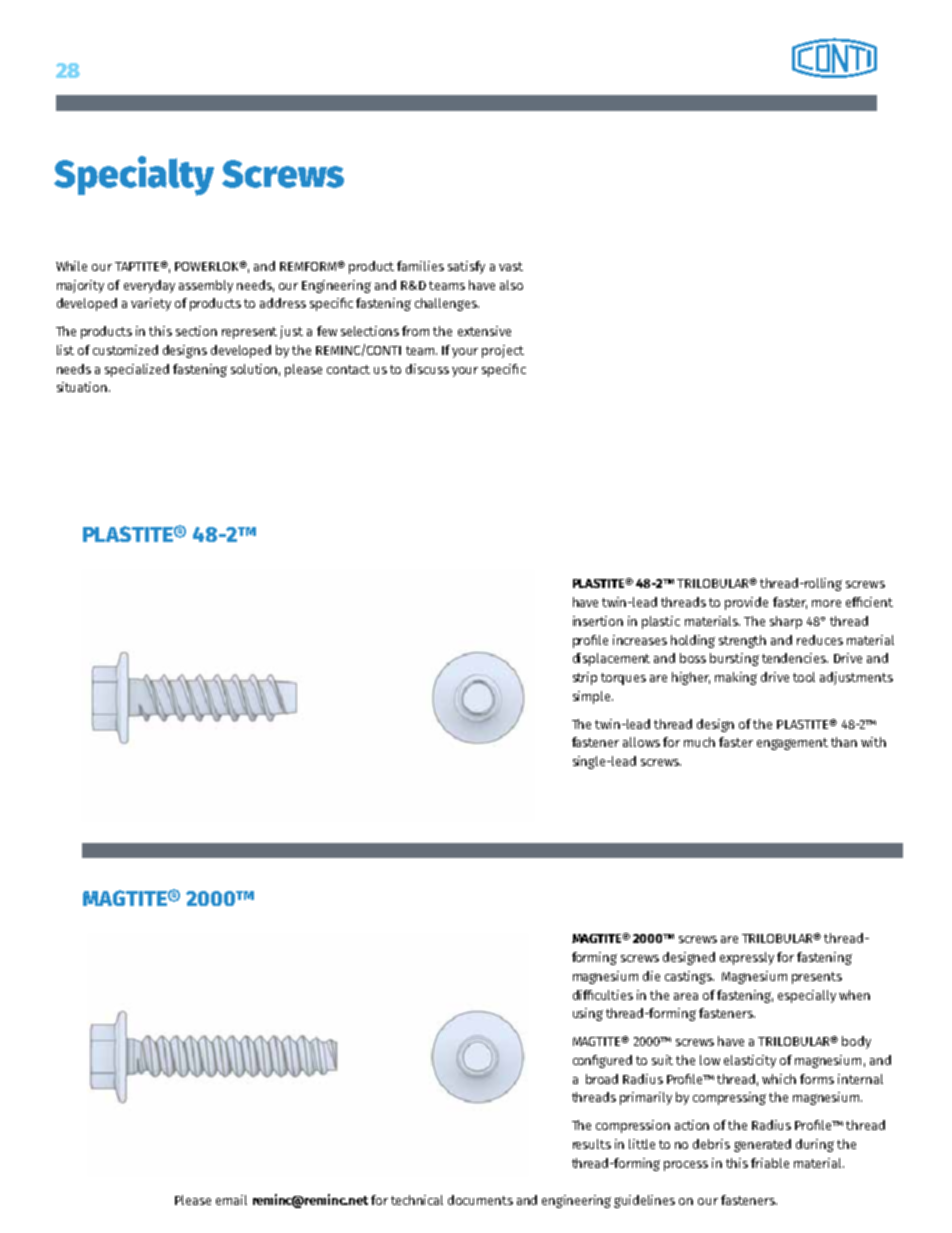  I want to click on Specialty, so click(134, 176).
